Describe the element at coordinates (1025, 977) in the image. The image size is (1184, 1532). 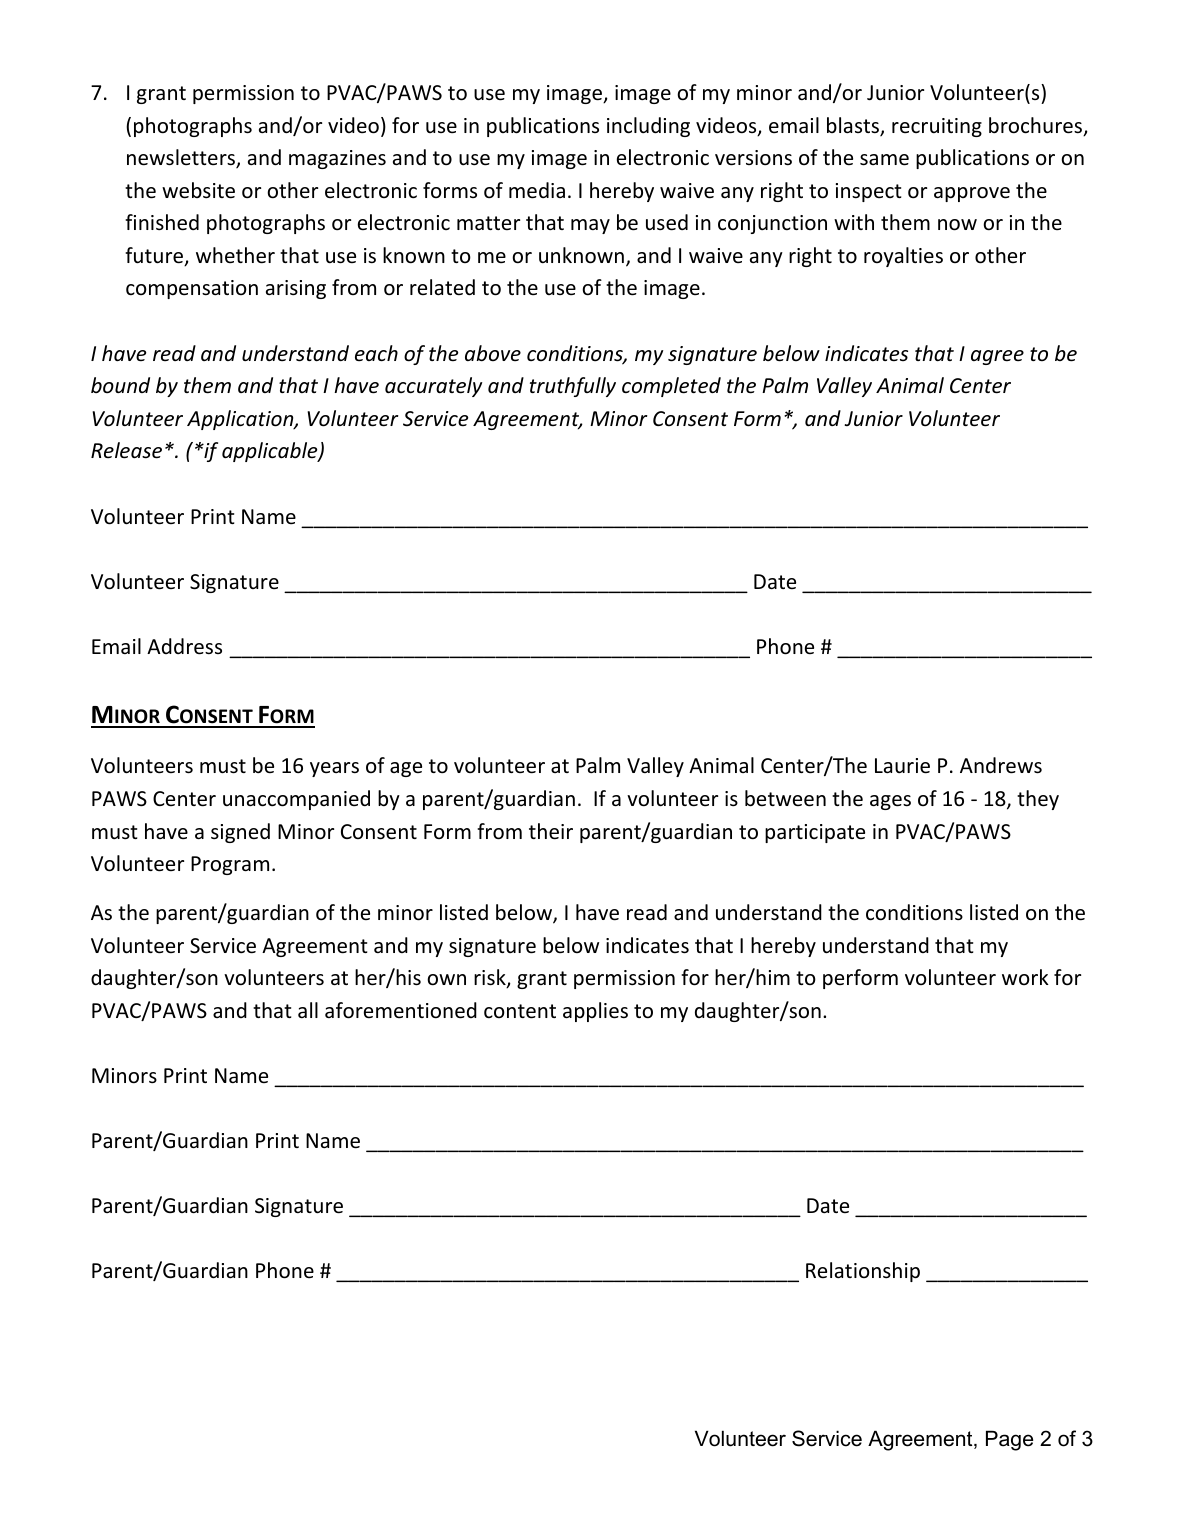
I see `work` at that location.
